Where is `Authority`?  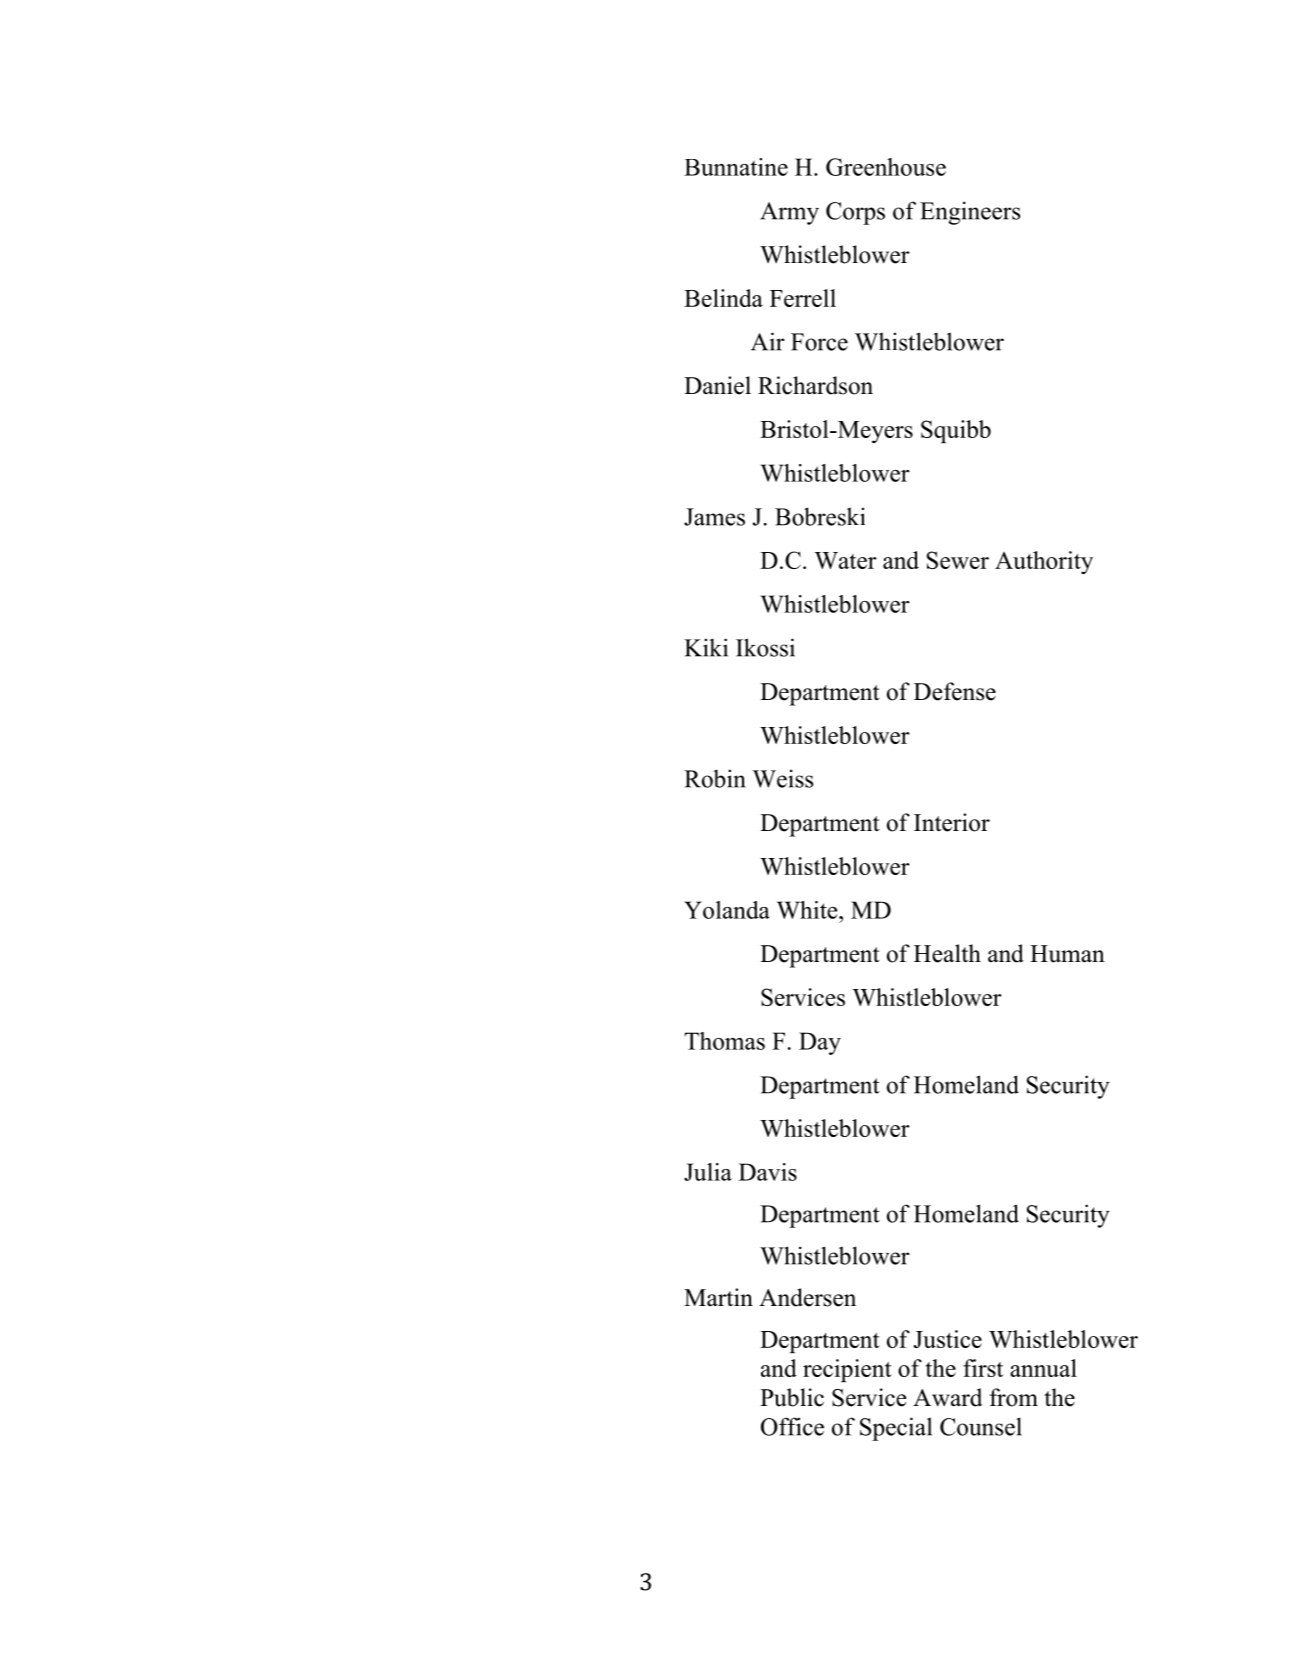
Authority is located at coordinates (1044, 562).
